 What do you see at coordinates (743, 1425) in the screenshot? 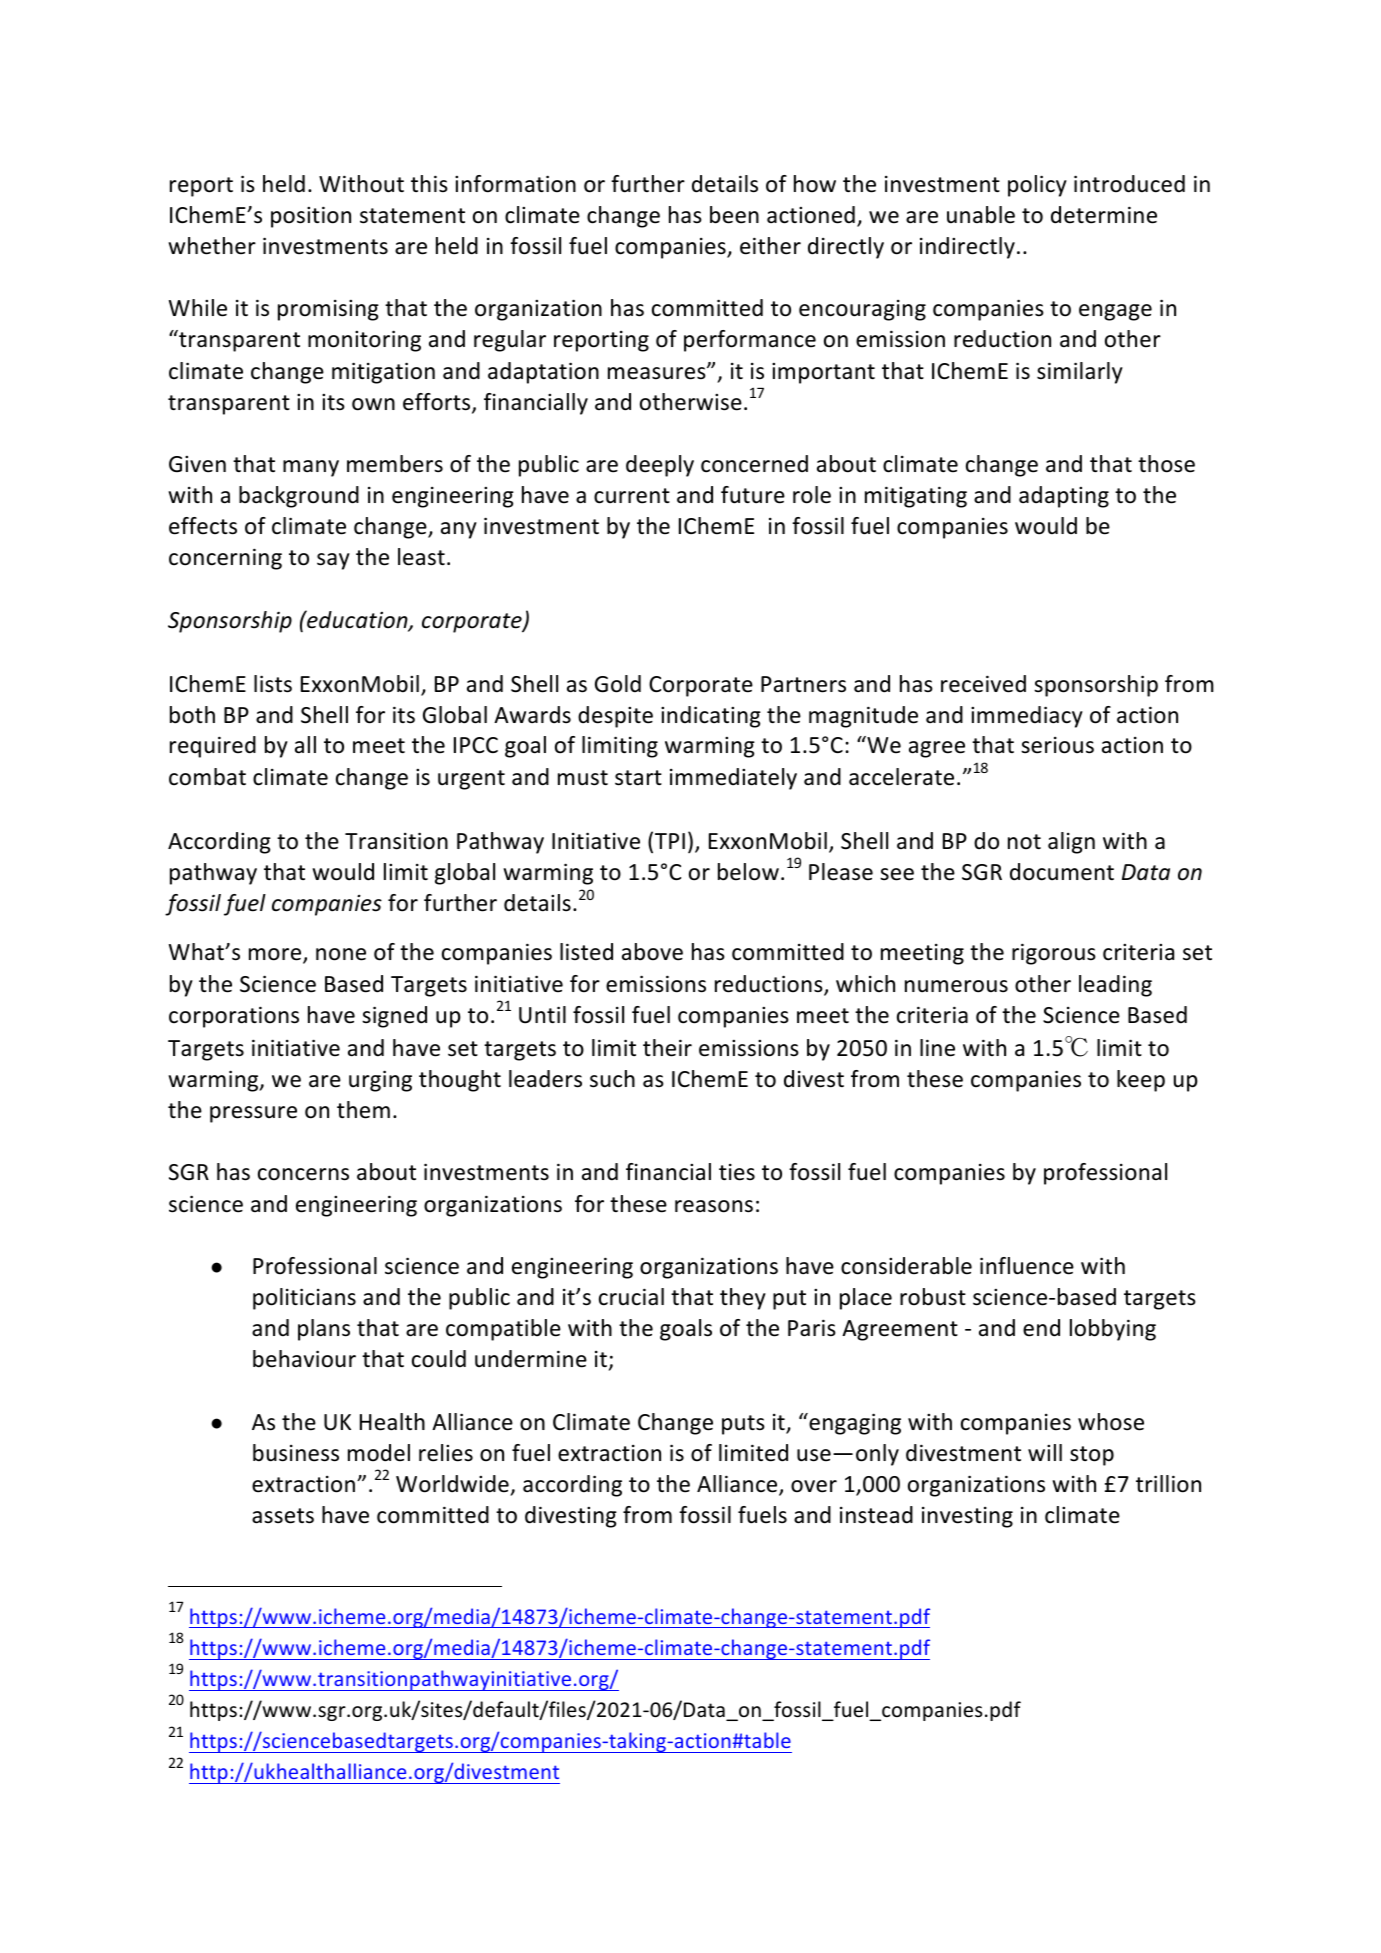
I see `puts` at bounding box center [743, 1425].
